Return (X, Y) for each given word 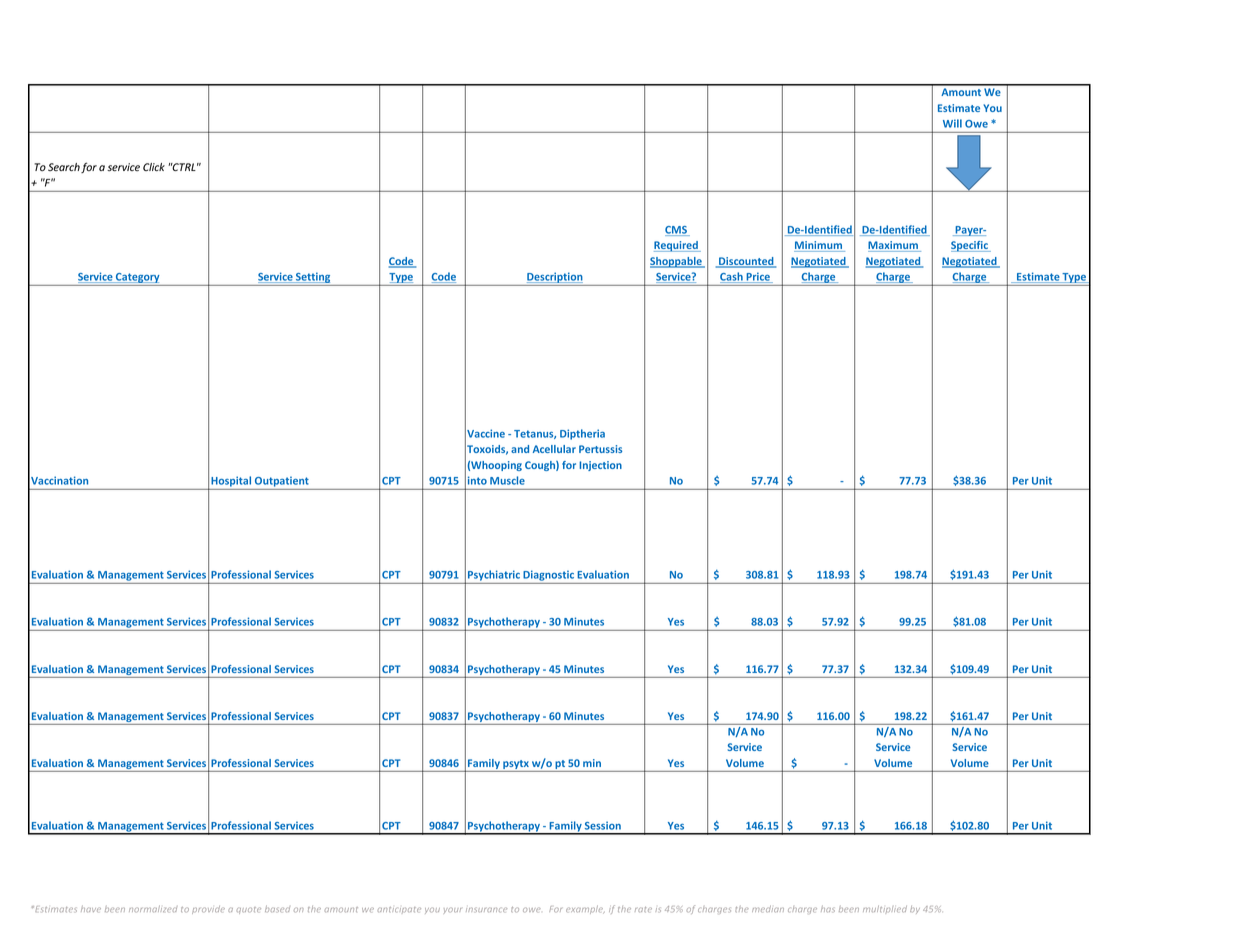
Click (154, 167)
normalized (153, 908)
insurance (486, 910)
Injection (600, 466)
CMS (677, 231)
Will (952, 123)
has (828, 909)
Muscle (507, 480)
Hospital (230, 482)
